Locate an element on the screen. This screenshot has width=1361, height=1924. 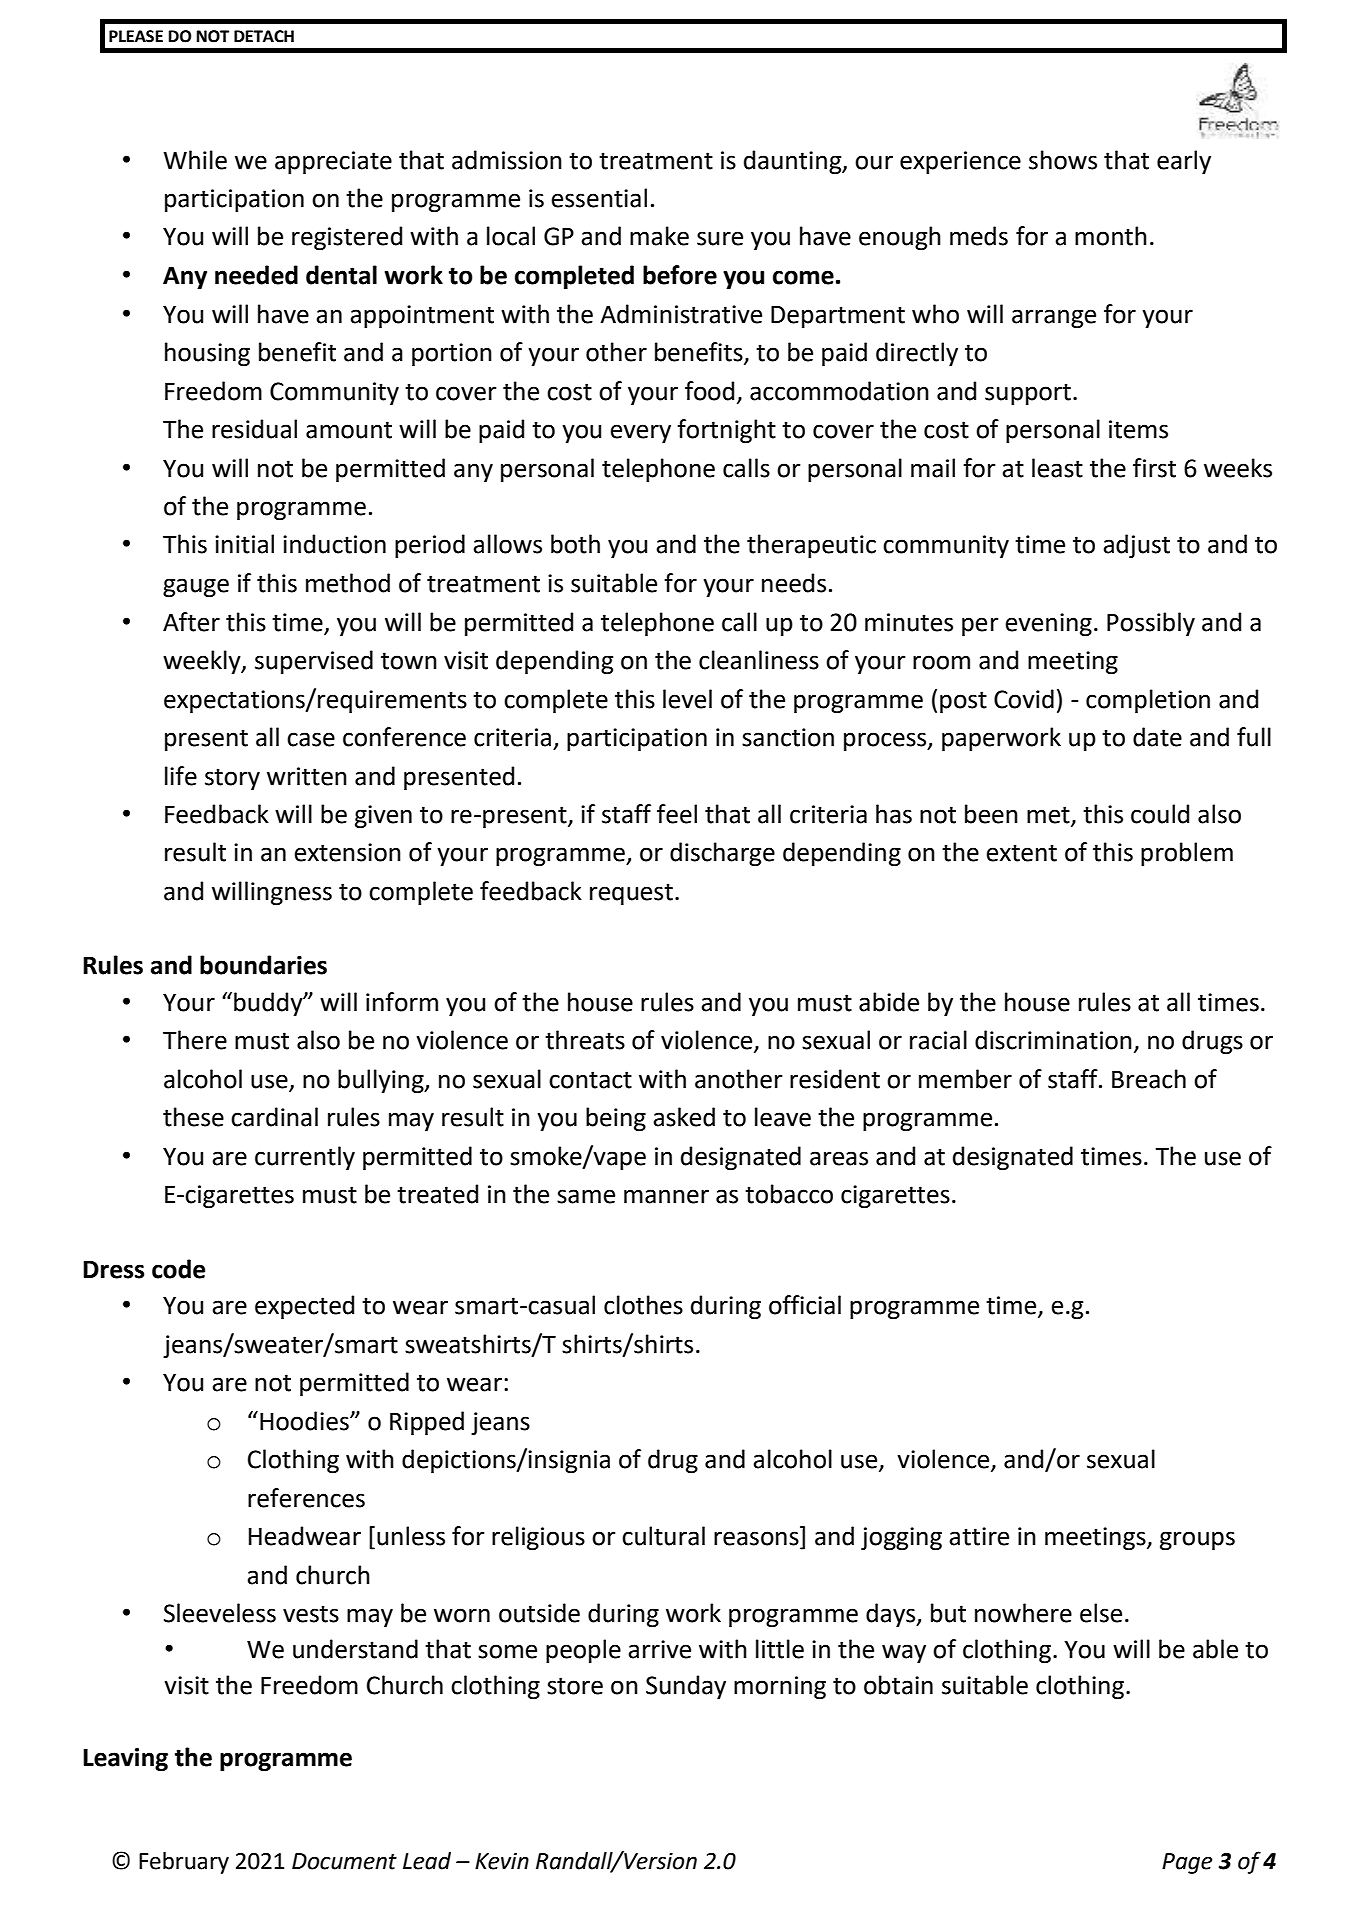
Sunday is located at coordinates (686, 1687).
